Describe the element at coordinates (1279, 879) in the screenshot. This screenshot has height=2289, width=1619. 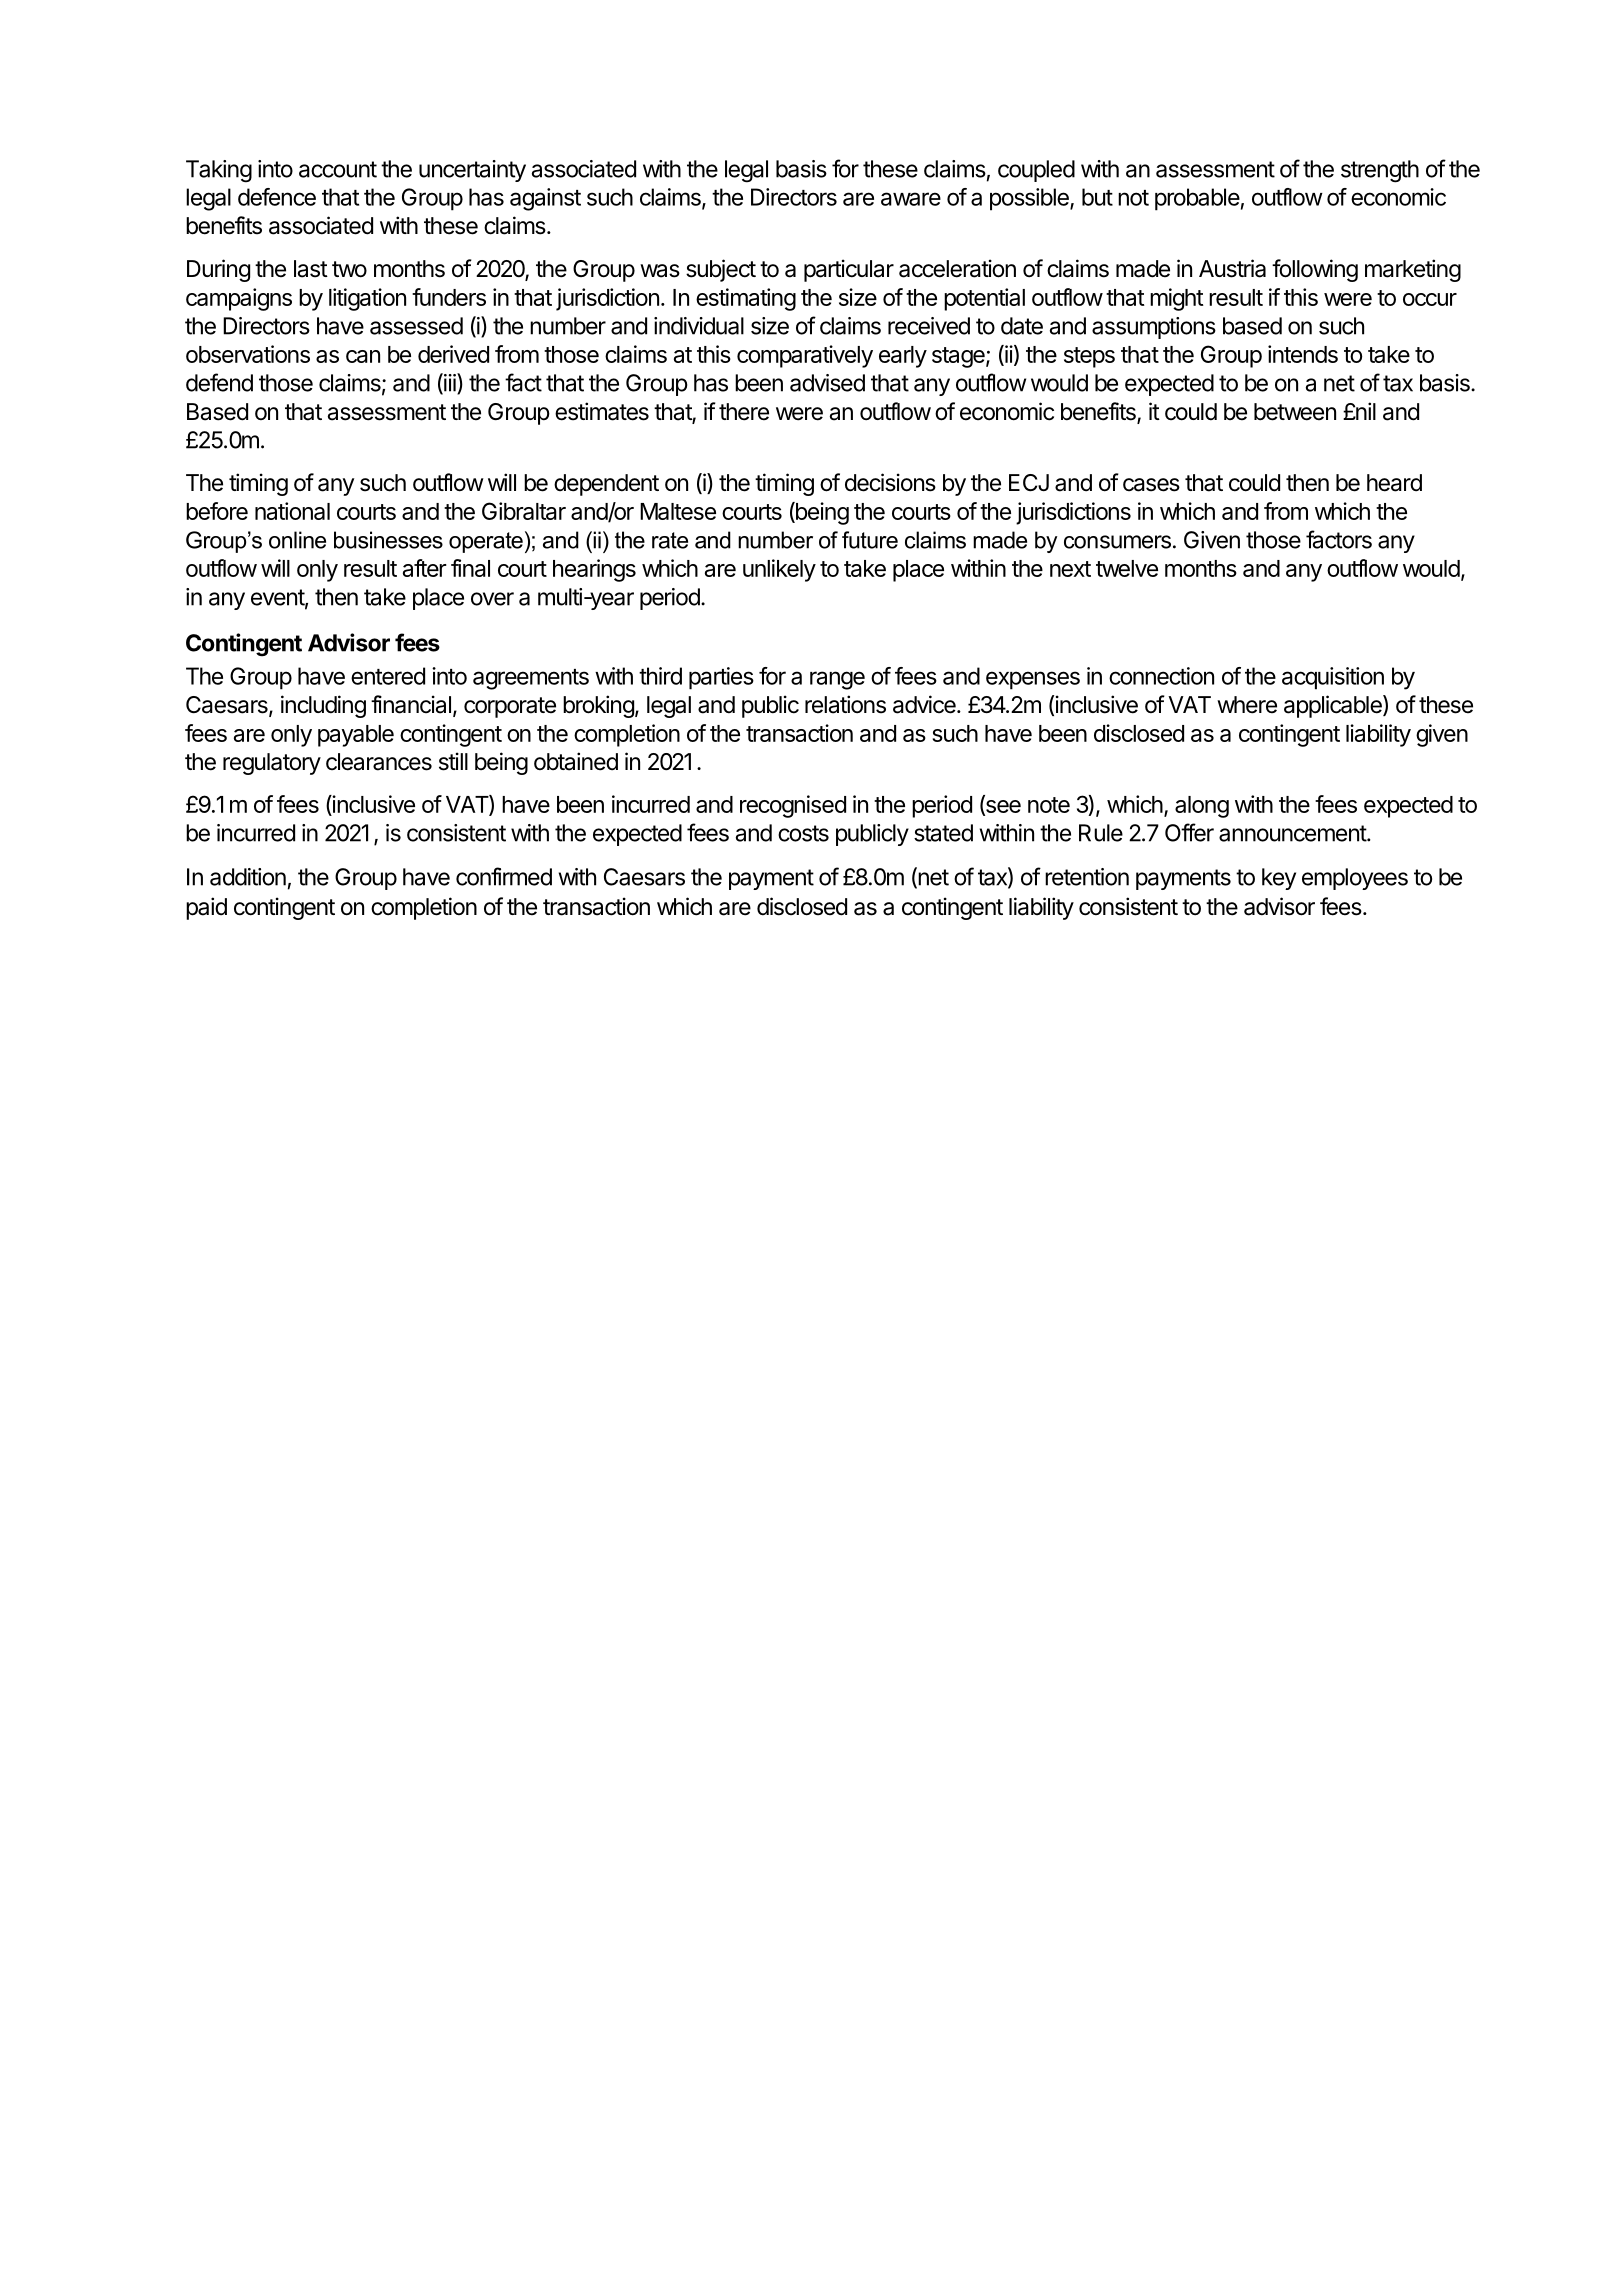
I see `key` at that location.
